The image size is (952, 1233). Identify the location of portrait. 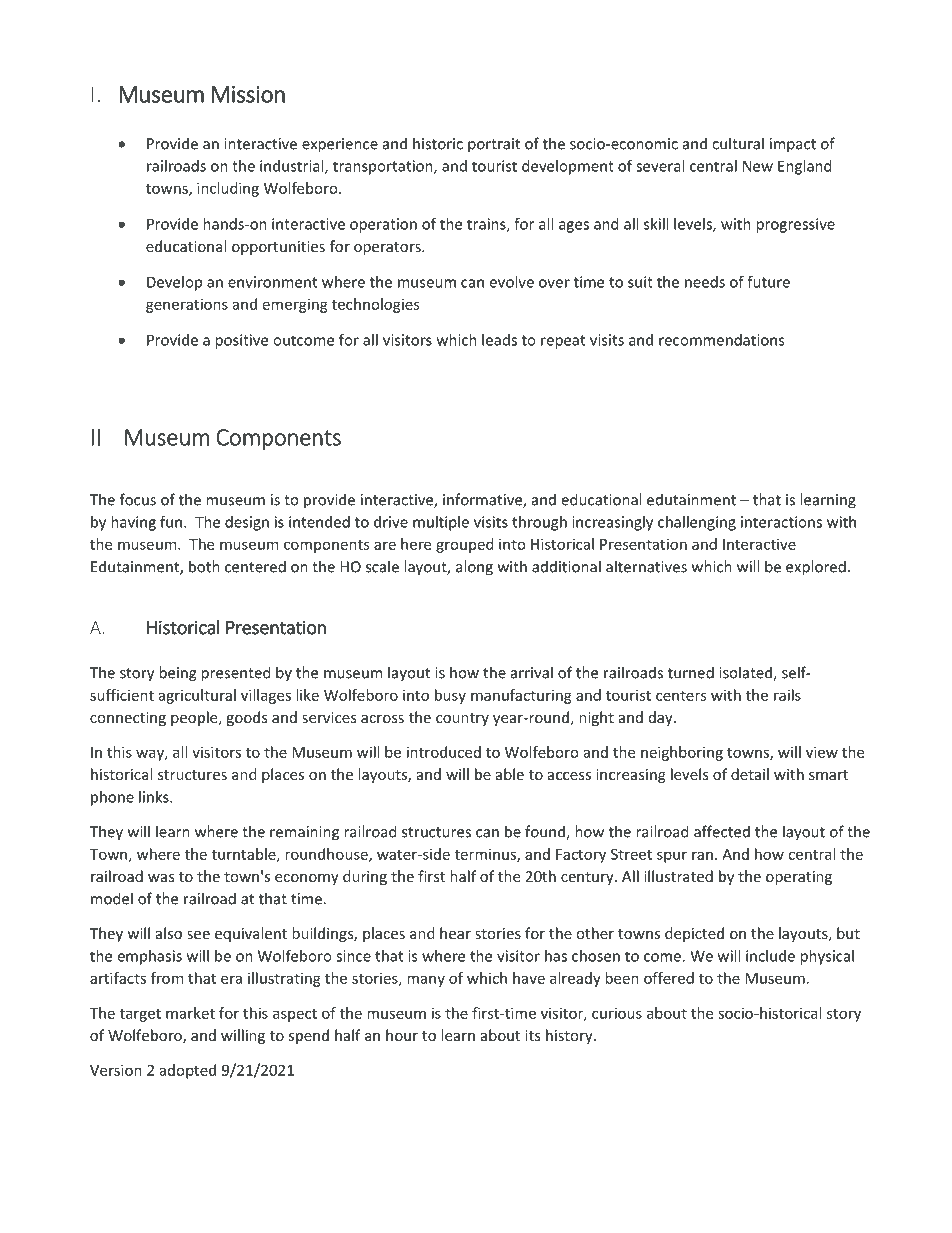
(494, 145).
